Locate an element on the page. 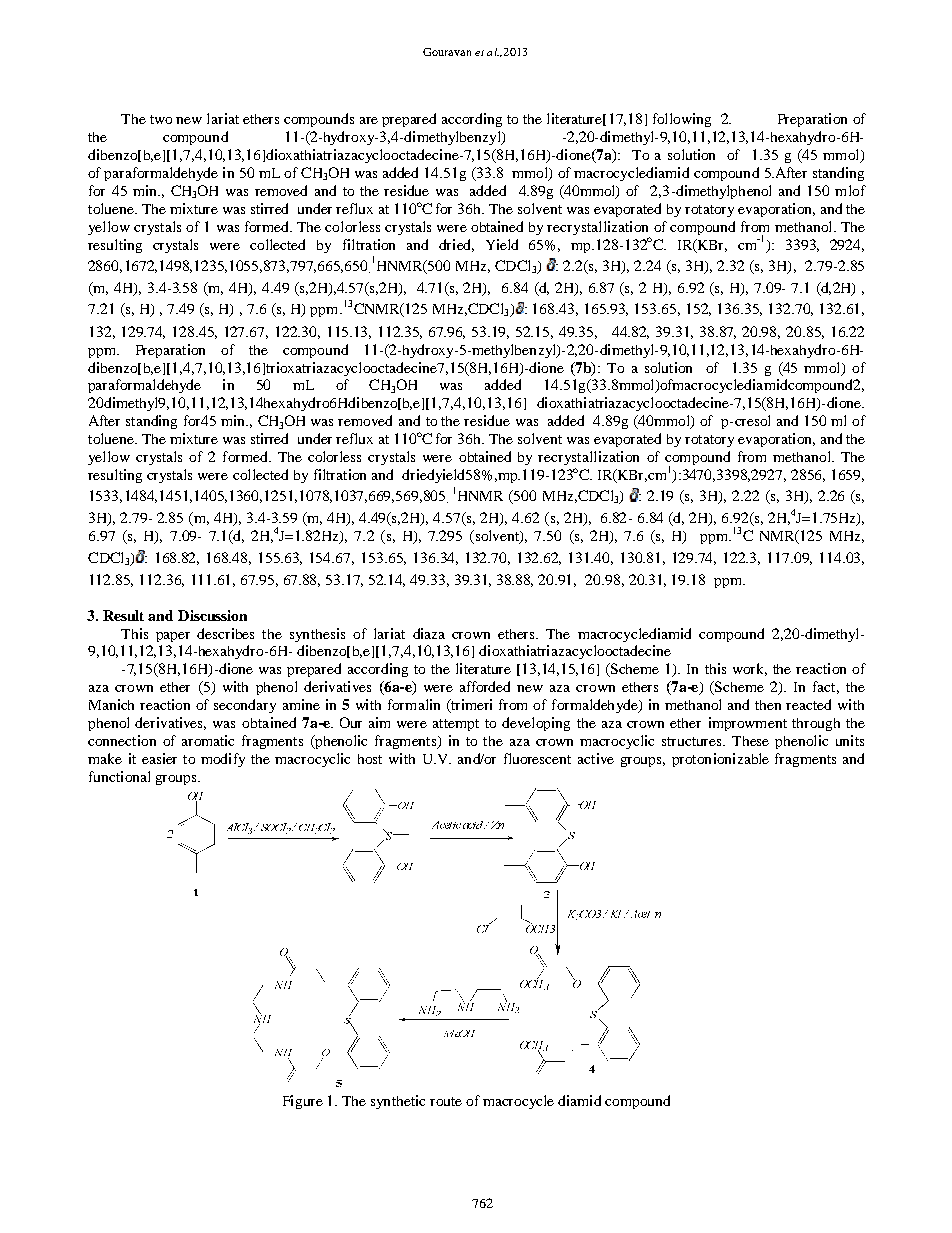  then is located at coordinates (768, 705).
